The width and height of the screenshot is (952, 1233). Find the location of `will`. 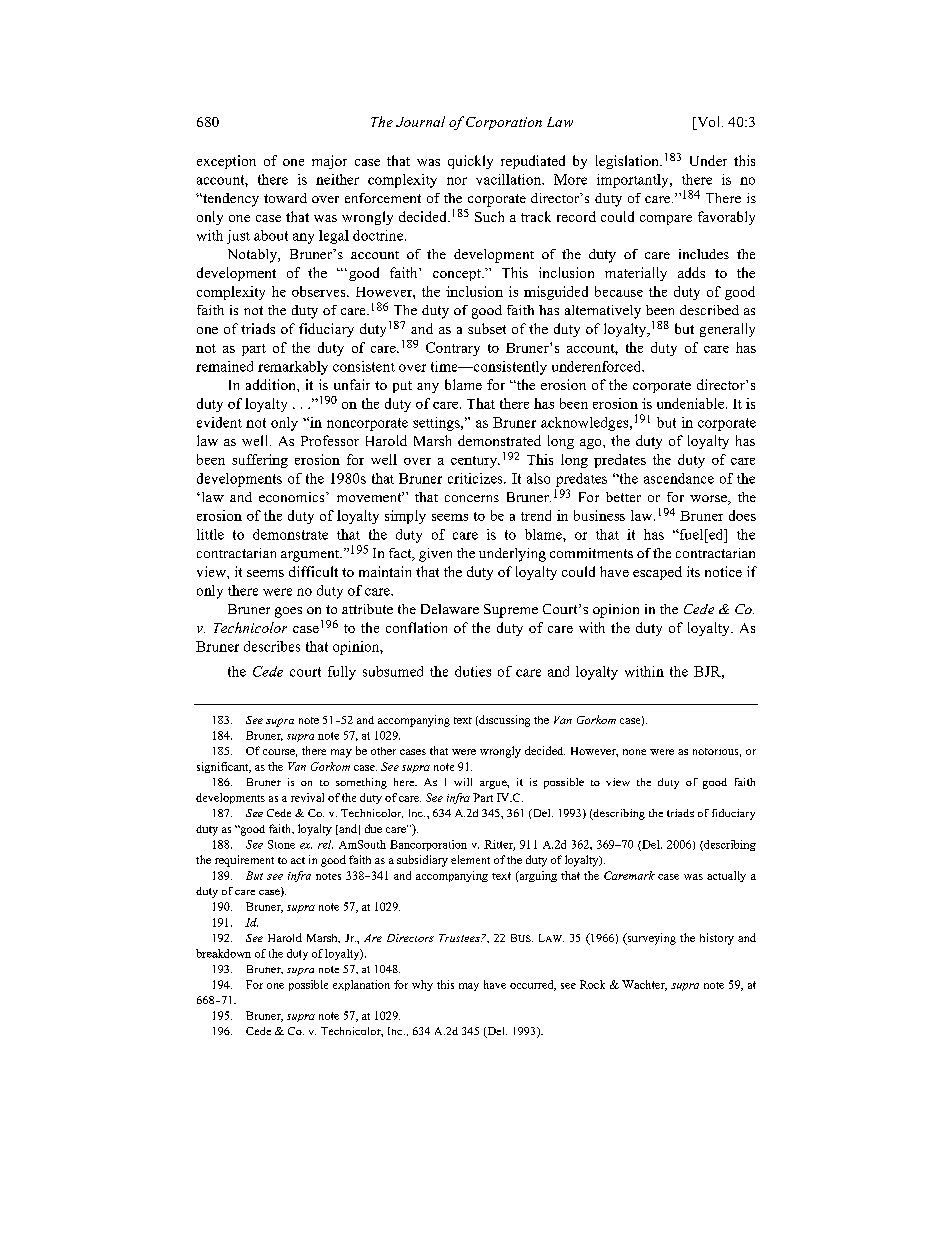

will is located at coordinates (463, 782).
